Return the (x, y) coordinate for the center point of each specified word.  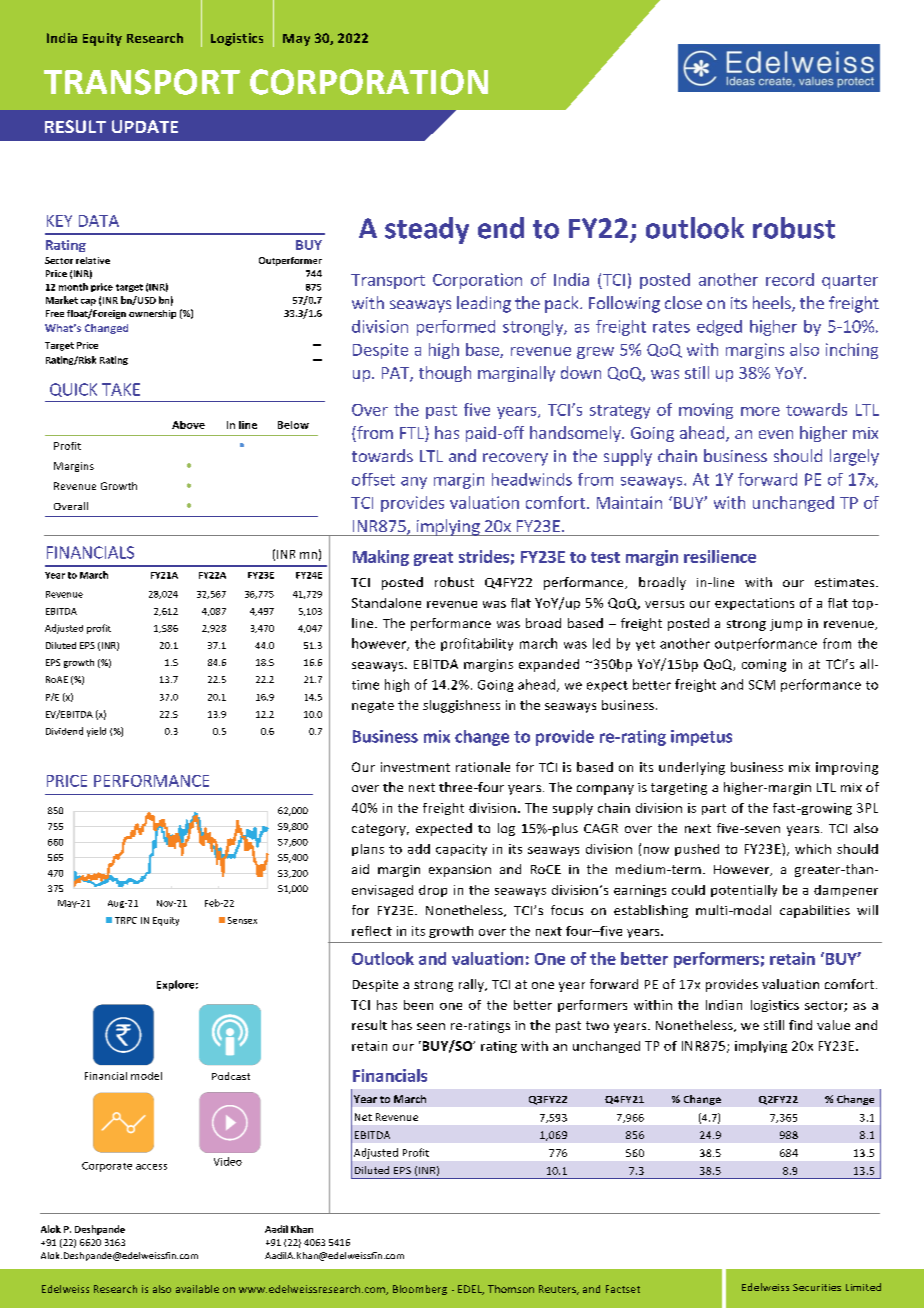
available (197, 1289)
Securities (817, 1287)
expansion (460, 871)
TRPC (126, 920)
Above (188, 425)
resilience (720, 556)
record (790, 279)
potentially (744, 891)
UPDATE (145, 126)
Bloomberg (420, 1290)
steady (427, 230)
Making (381, 558)
